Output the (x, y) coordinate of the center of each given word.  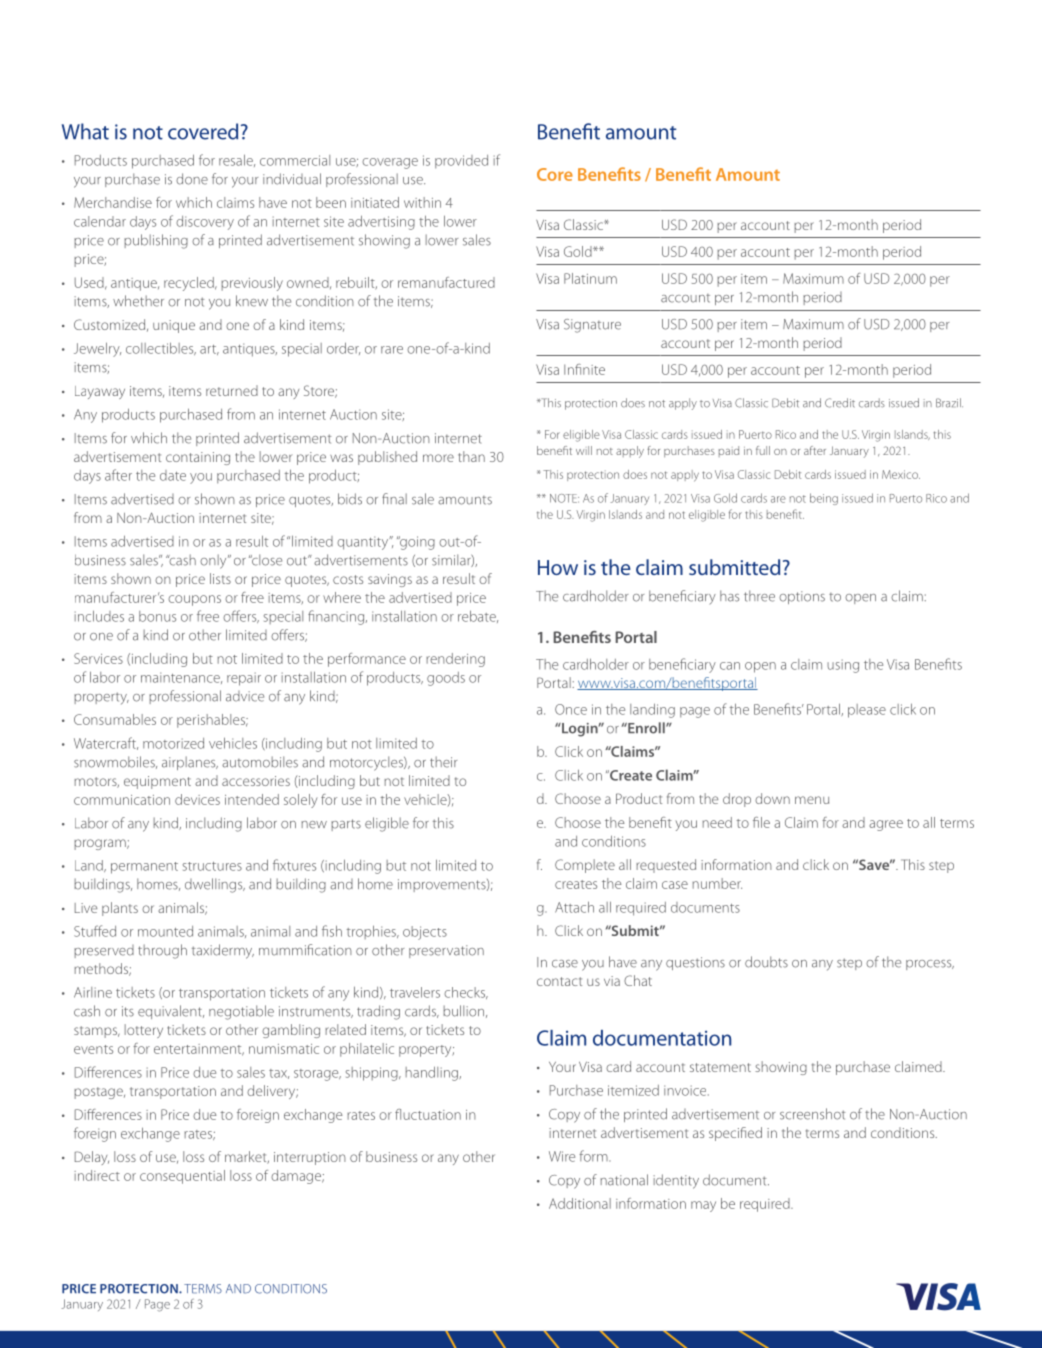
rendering (455, 660)
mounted (165, 931)
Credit (840, 403)
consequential (182, 1177)
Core (555, 174)
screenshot (813, 1114)
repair (244, 679)
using (843, 666)
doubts (766, 962)
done (192, 179)
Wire (562, 1156)
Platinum (590, 278)
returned (232, 390)
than (471, 456)
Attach (574, 907)
